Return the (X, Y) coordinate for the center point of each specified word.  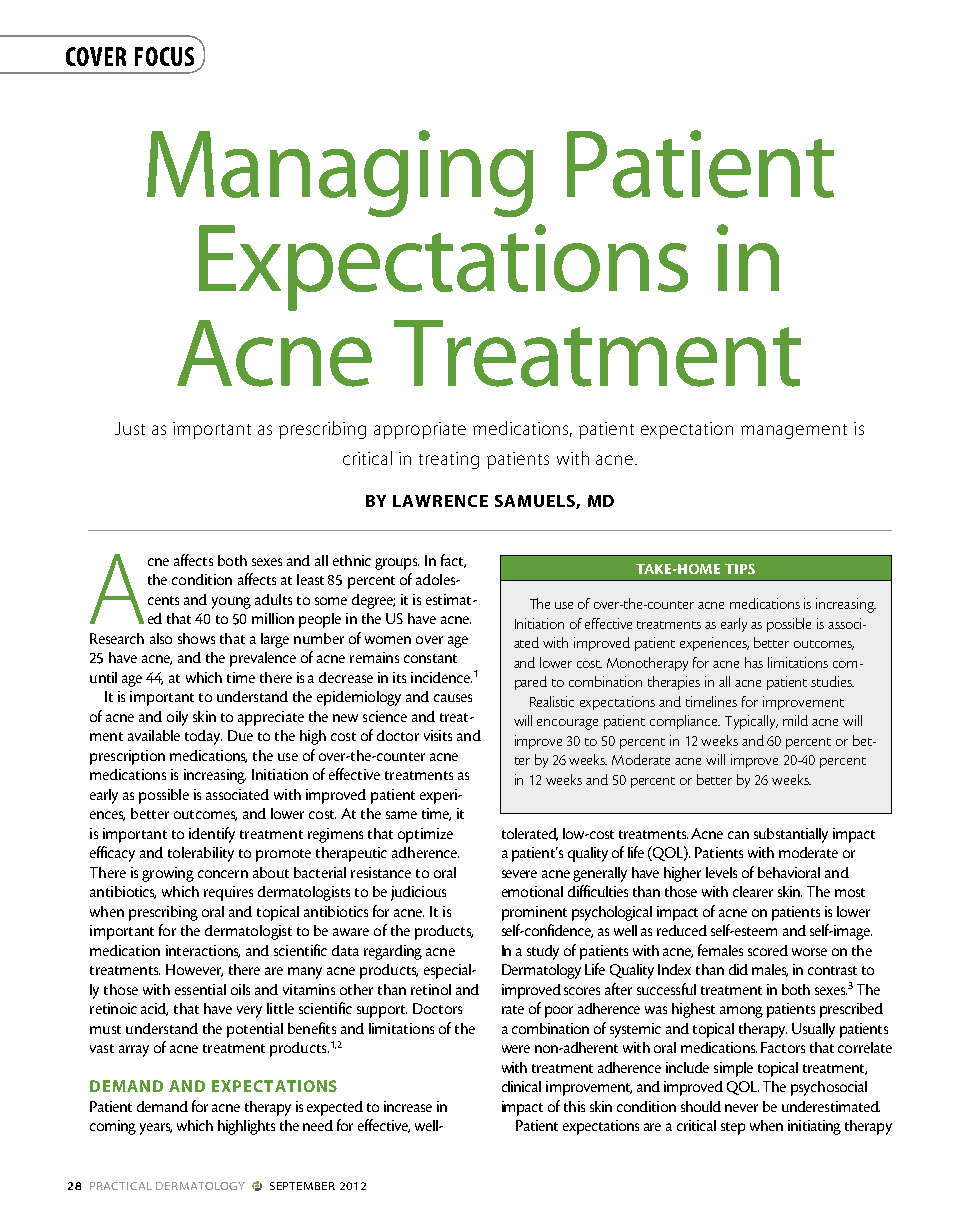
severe (519, 874)
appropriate (420, 430)
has (754, 662)
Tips (740, 569)
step (733, 1128)
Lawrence (440, 501)
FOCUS (164, 56)
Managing (340, 173)
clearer (753, 891)
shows (196, 638)
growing (168, 874)
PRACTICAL (121, 1186)
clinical (521, 1086)
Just (130, 428)
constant (430, 658)
